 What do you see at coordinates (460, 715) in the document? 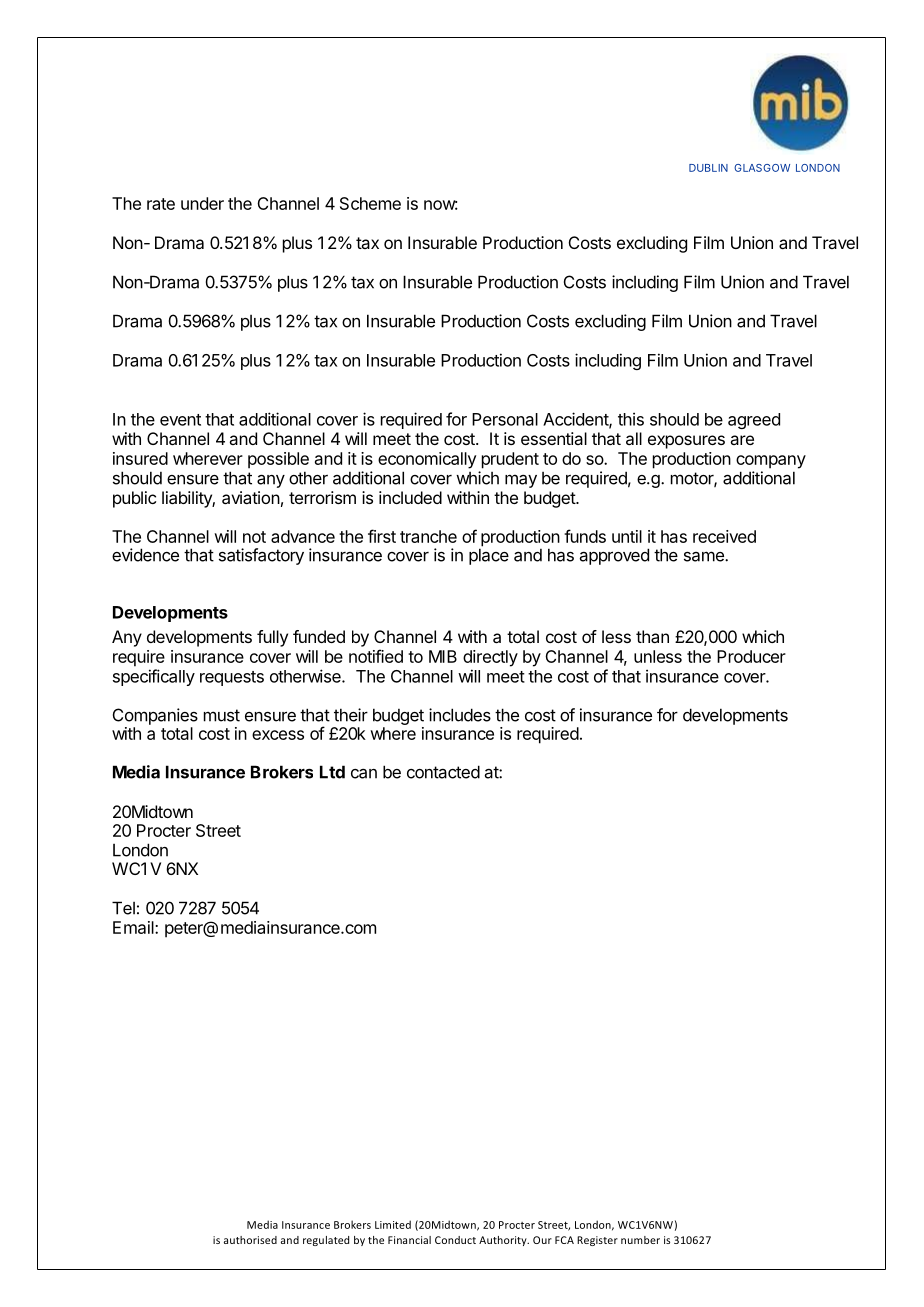
I see `includes` at bounding box center [460, 715].
